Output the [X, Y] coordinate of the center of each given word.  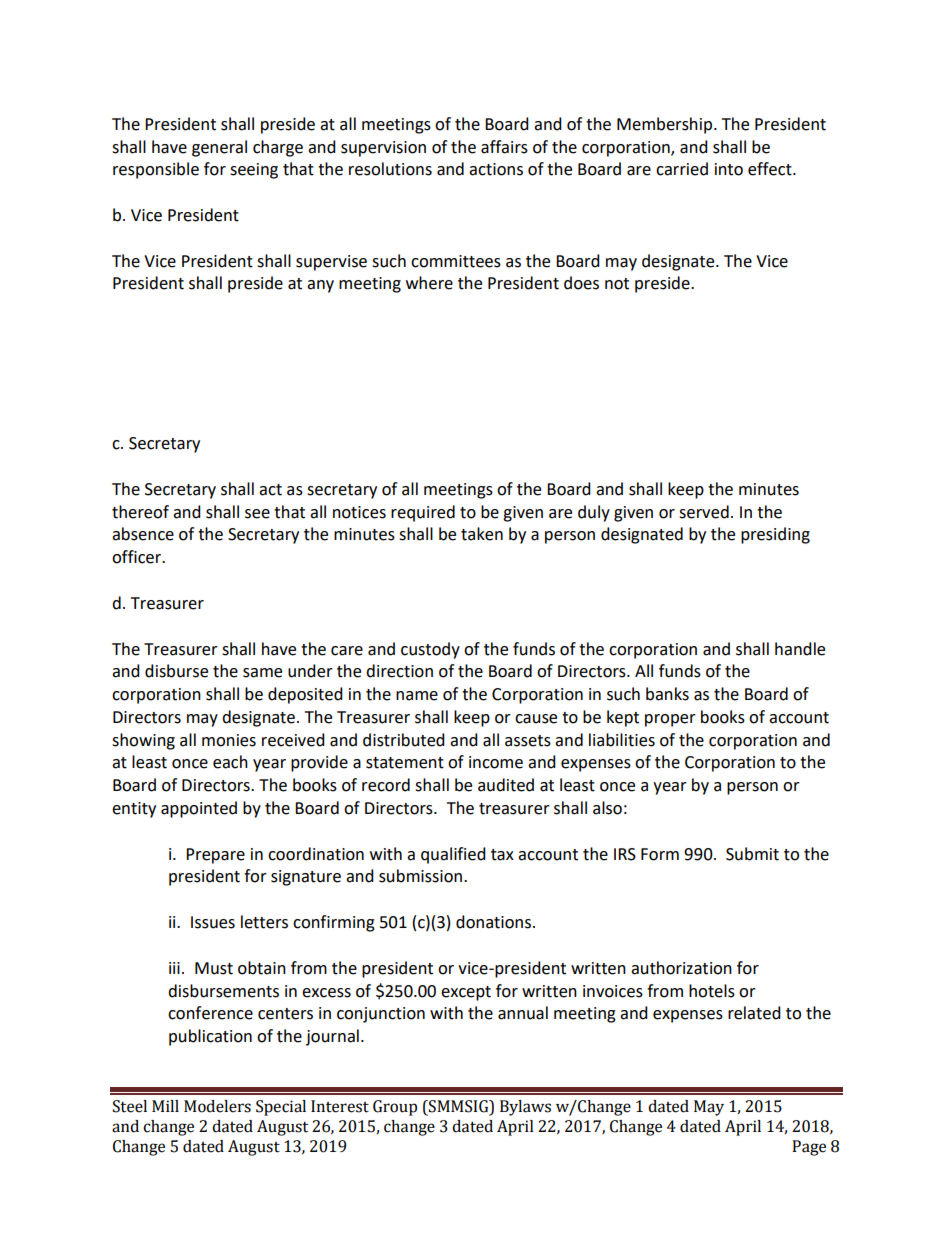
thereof [140, 512]
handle [800, 649]
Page [809, 1148]
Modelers [217, 1106]
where [429, 283]
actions [496, 169]
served [704, 512]
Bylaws [525, 1108]
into [729, 169]
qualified [453, 855]
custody [430, 650]
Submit [752, 854]
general [219, 148]
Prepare [215, 856]
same [262, 673]
